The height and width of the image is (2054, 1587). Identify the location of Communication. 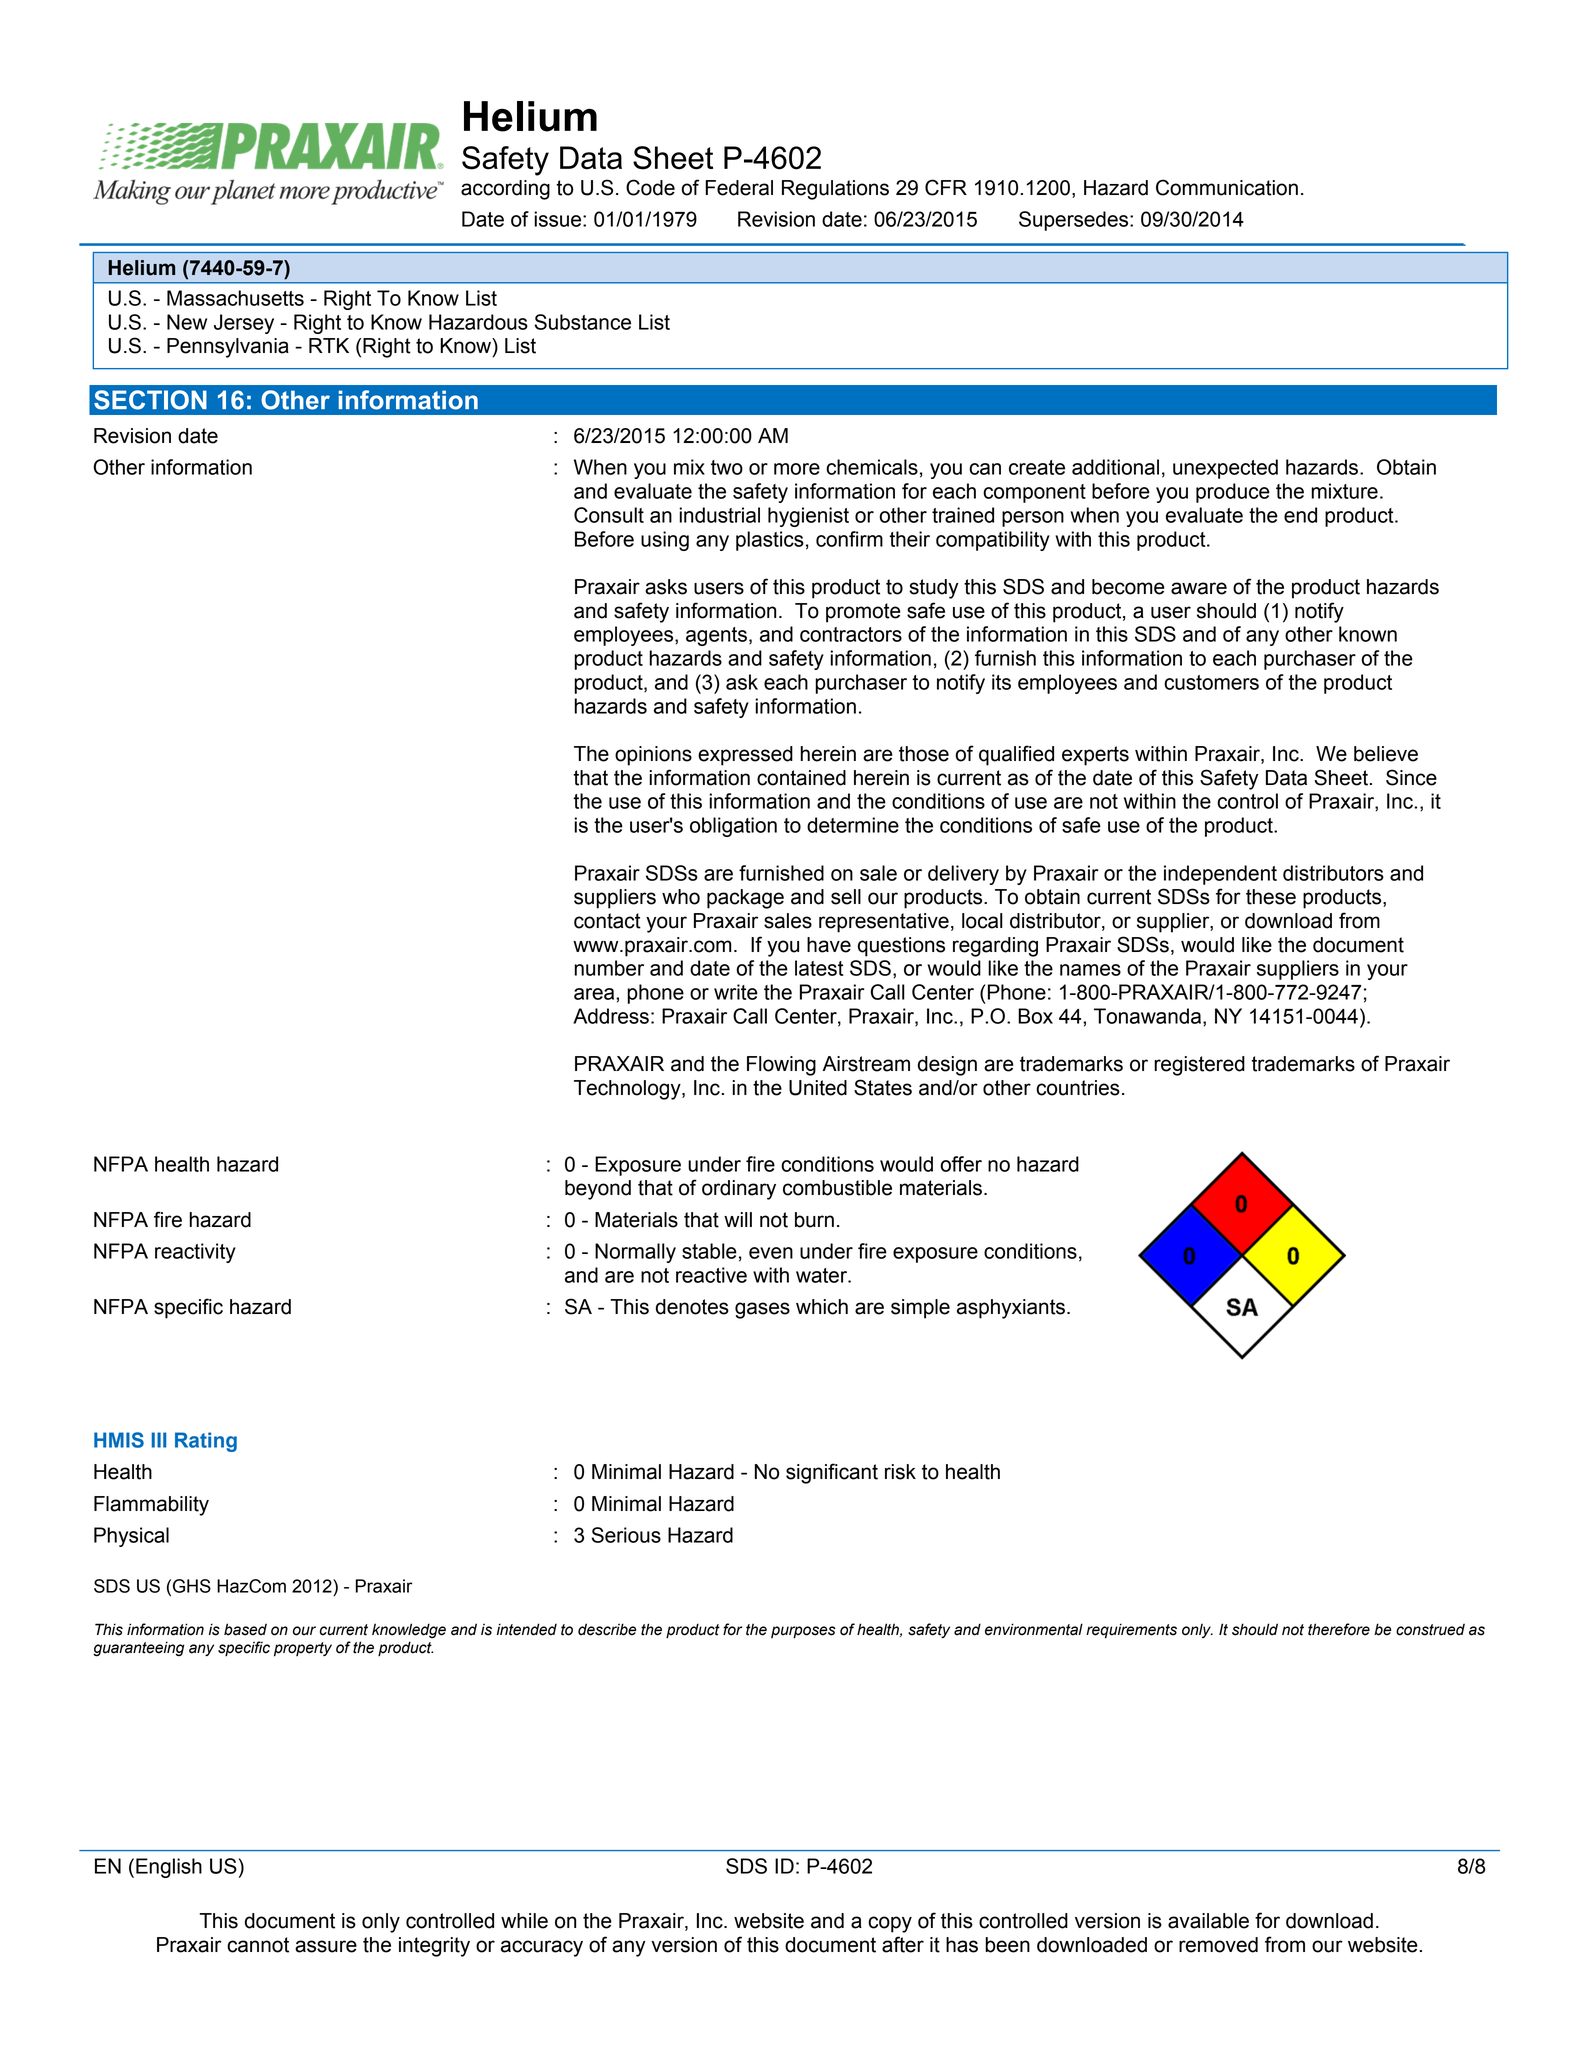
(1227, 187).
